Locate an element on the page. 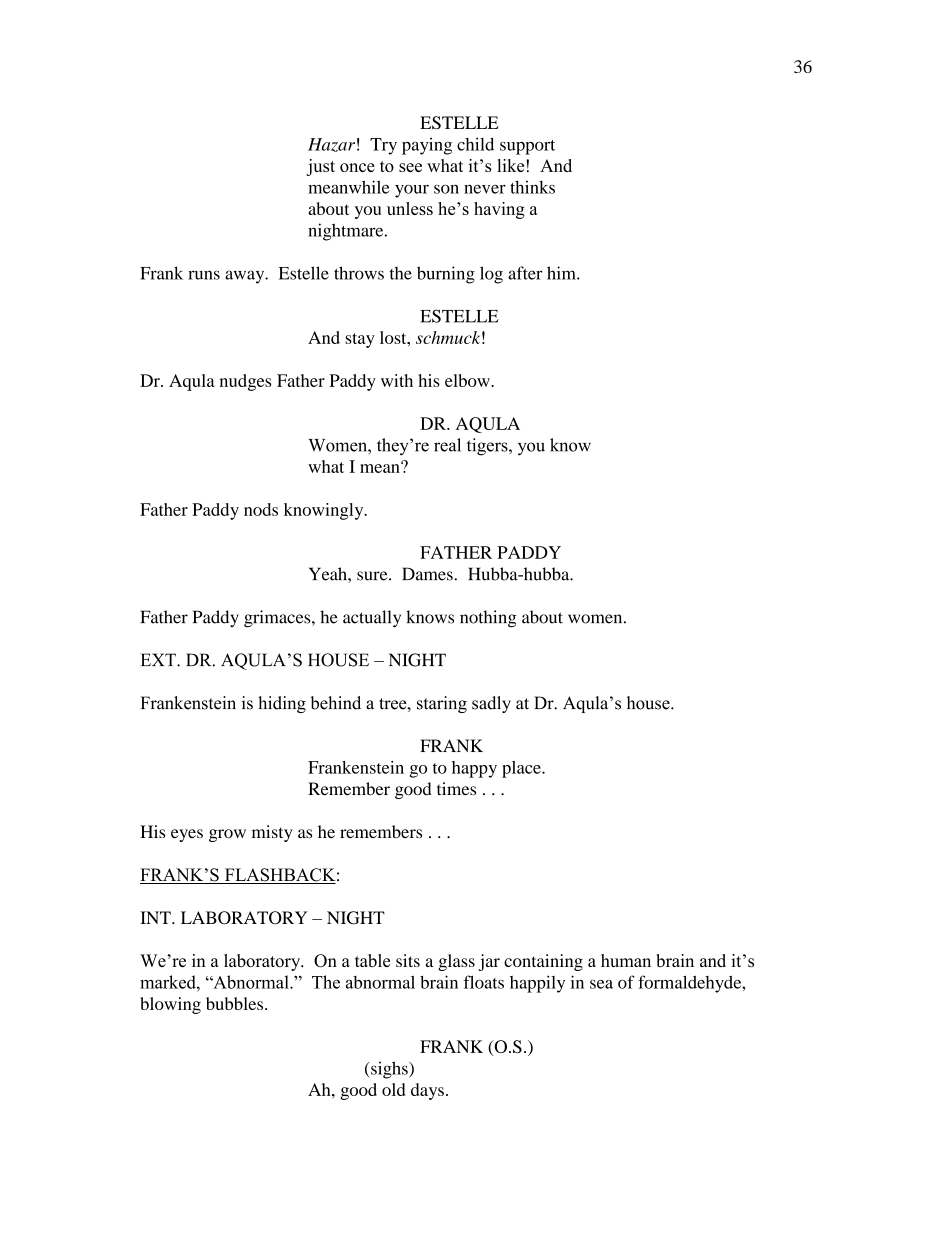 This document has width=952, height=1233. see is located at coordinates (410, 167).
